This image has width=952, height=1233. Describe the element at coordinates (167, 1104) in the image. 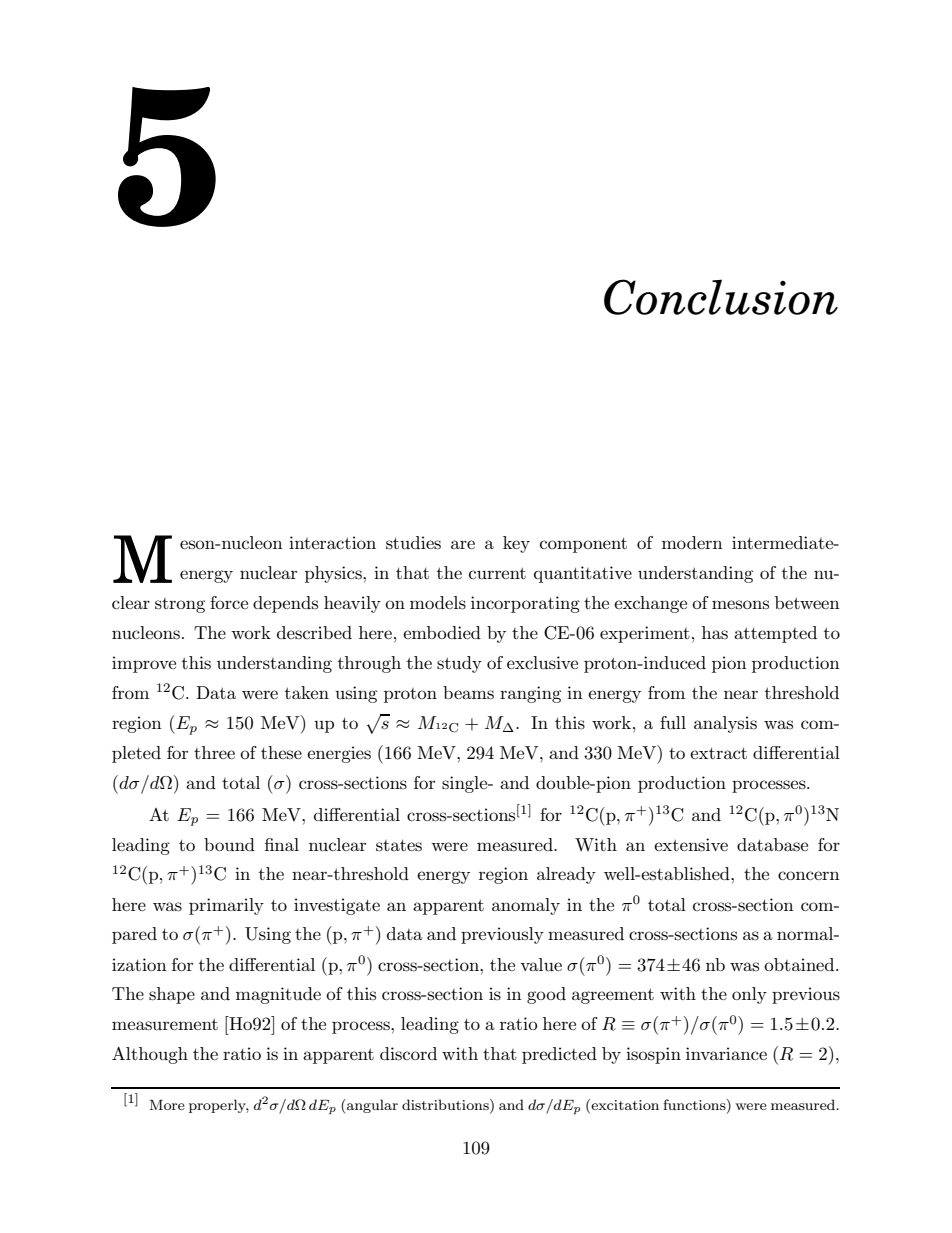

I see `More` at that location.
